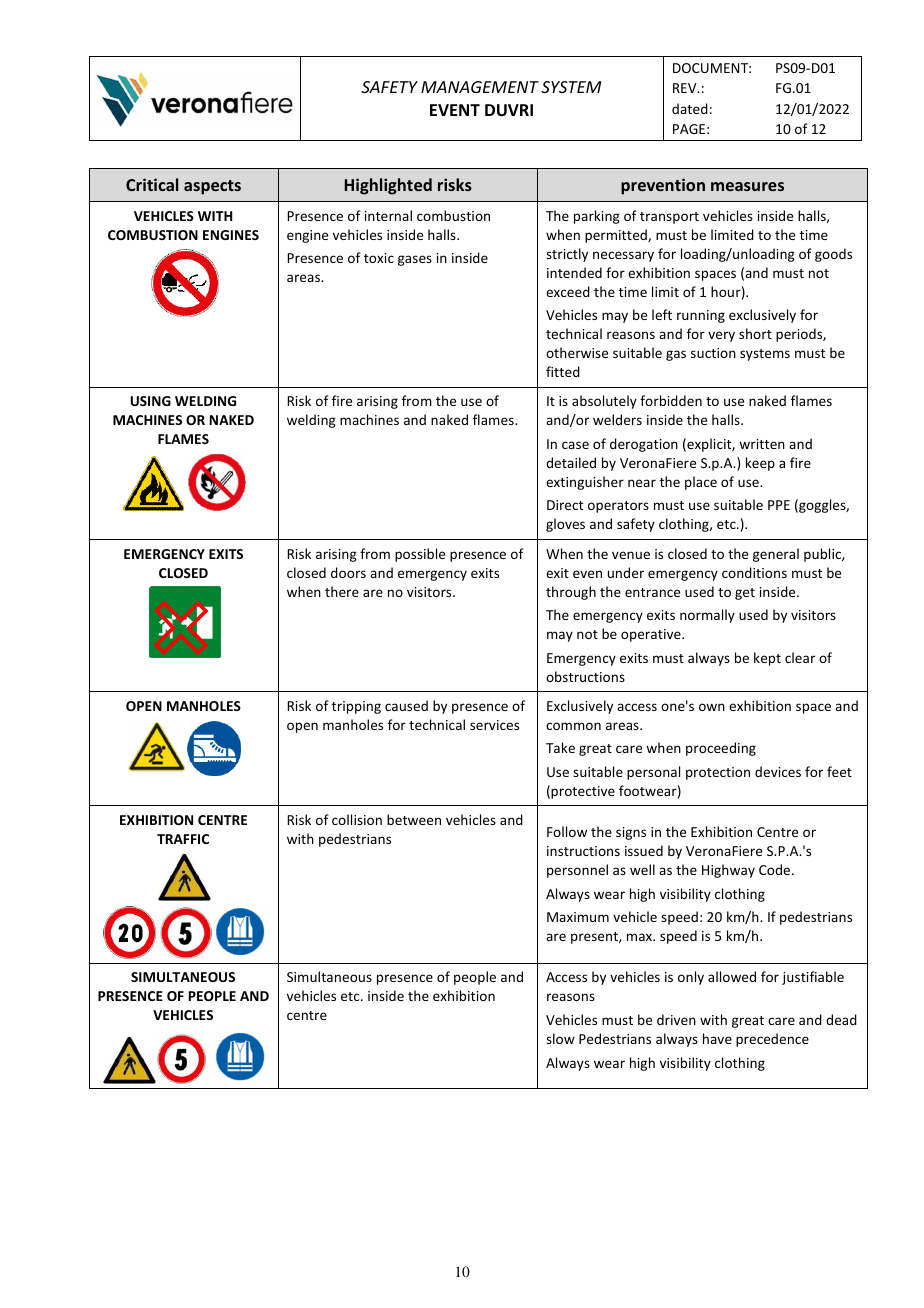 This screenshot has width=924, height=1308. What do you see at coordinates (183, 839) in the screenshot?
I see `TRAFFIC` at bounding box center [183, 839].
